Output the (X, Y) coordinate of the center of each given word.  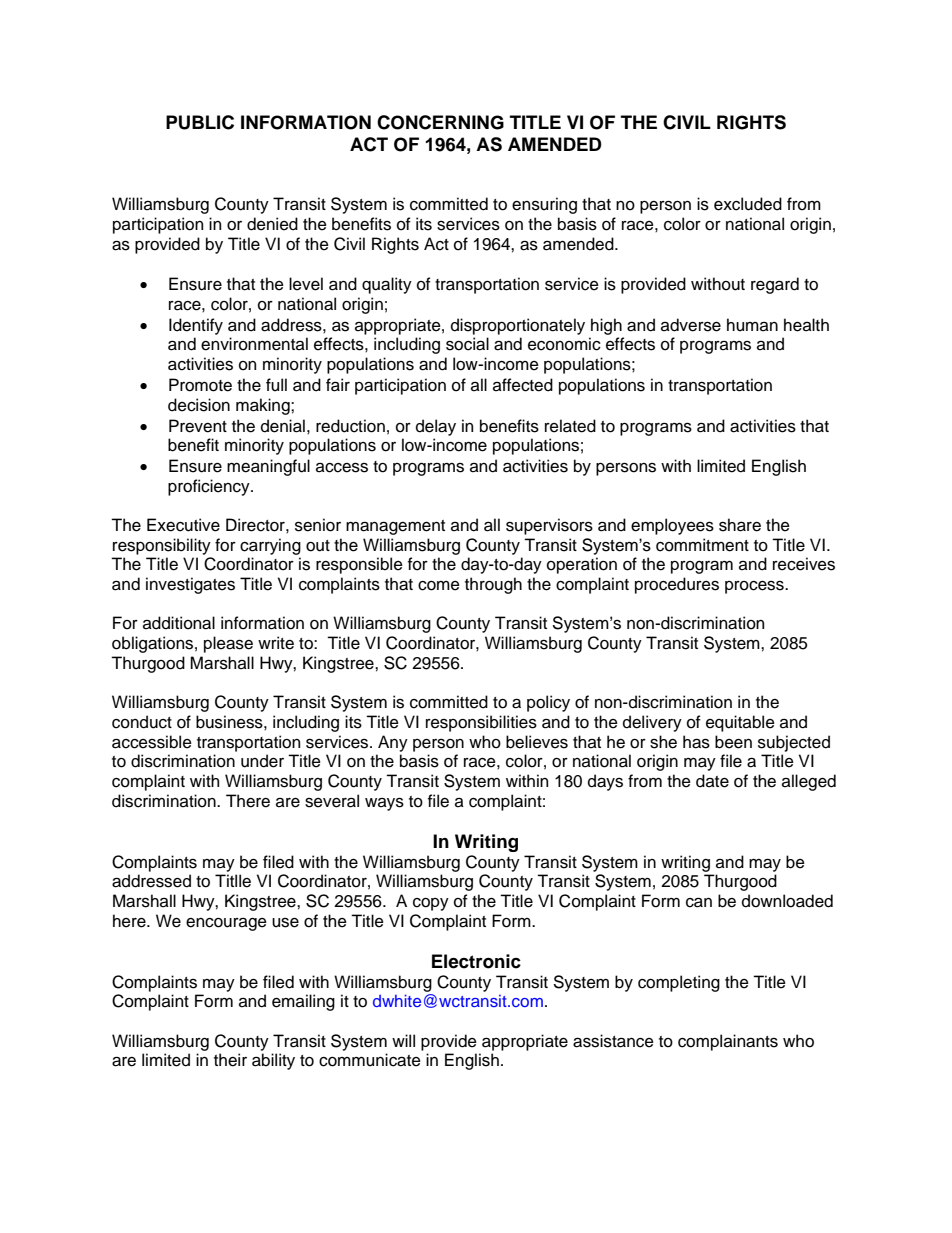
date (712, 781)
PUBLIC (200, 122)
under (262, 761)
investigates (190, 585)
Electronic (476, 961)
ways (384, 804)
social (467, 344)
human (752, 325)
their (230, 1060)
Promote (200, 385)
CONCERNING (440, 122)
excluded (748, 204)
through (493, 585)
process (755, 587)
